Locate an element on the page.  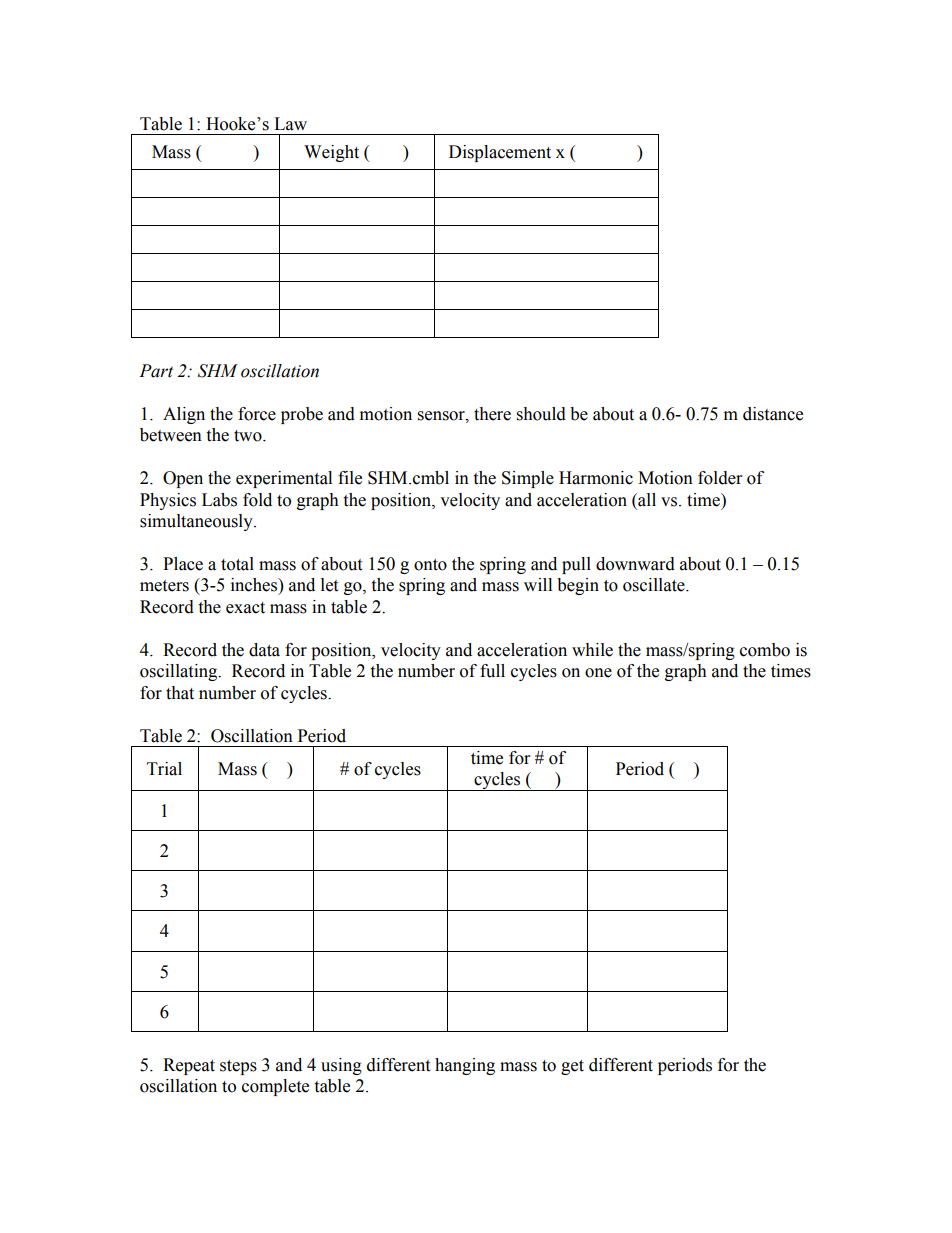
distance is located at coordinates (773, 414).
